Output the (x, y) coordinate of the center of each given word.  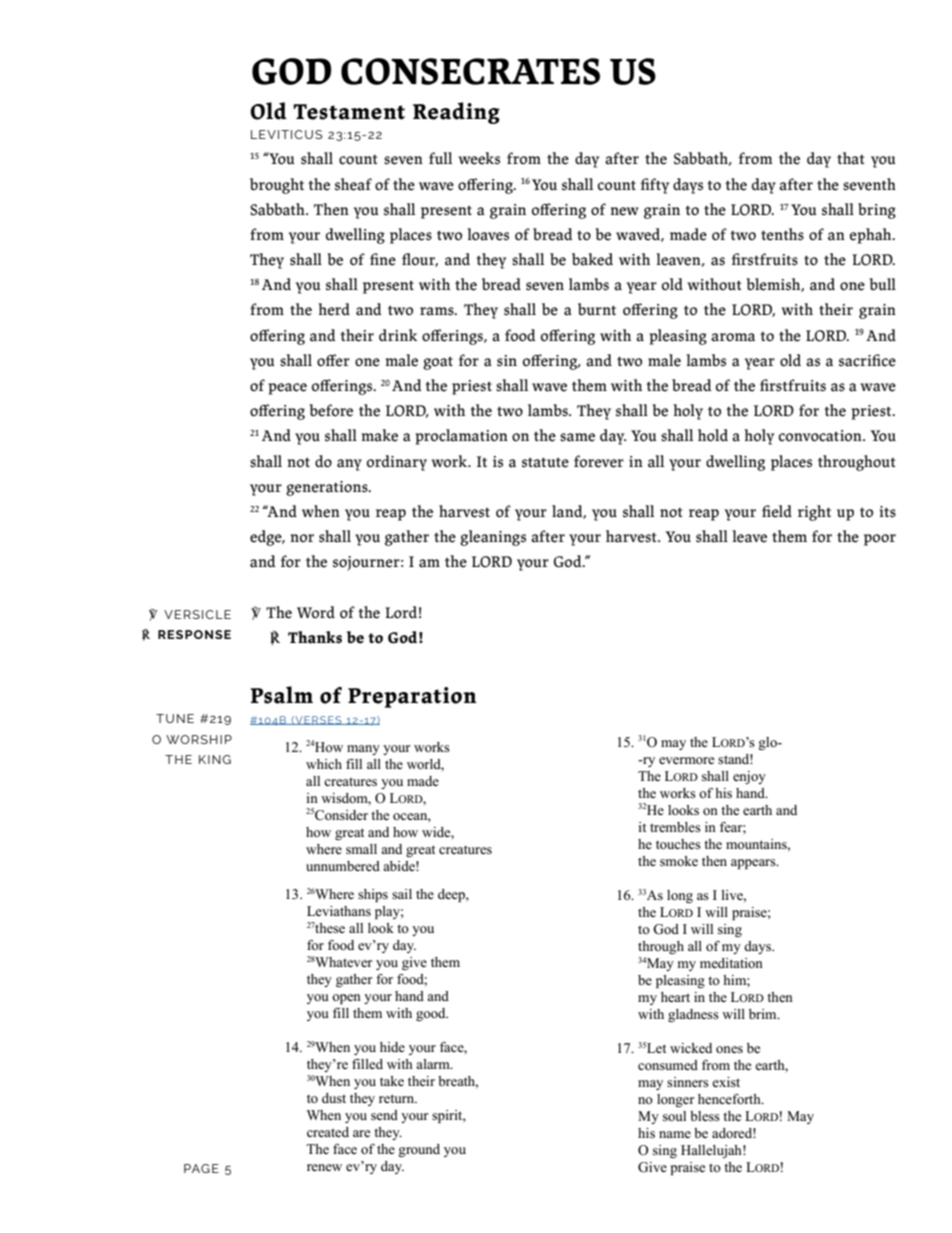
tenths (782, 234)
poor (880, 540)
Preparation (412, 697)
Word (316, 612)
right (814, 513)
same (577, 437)
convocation (821, 436)
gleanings (493, 538)
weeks (479, 158)
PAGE (201, 1168)
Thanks (315, 637)
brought (277, 186)
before (331, 410)
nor (302, 538)
